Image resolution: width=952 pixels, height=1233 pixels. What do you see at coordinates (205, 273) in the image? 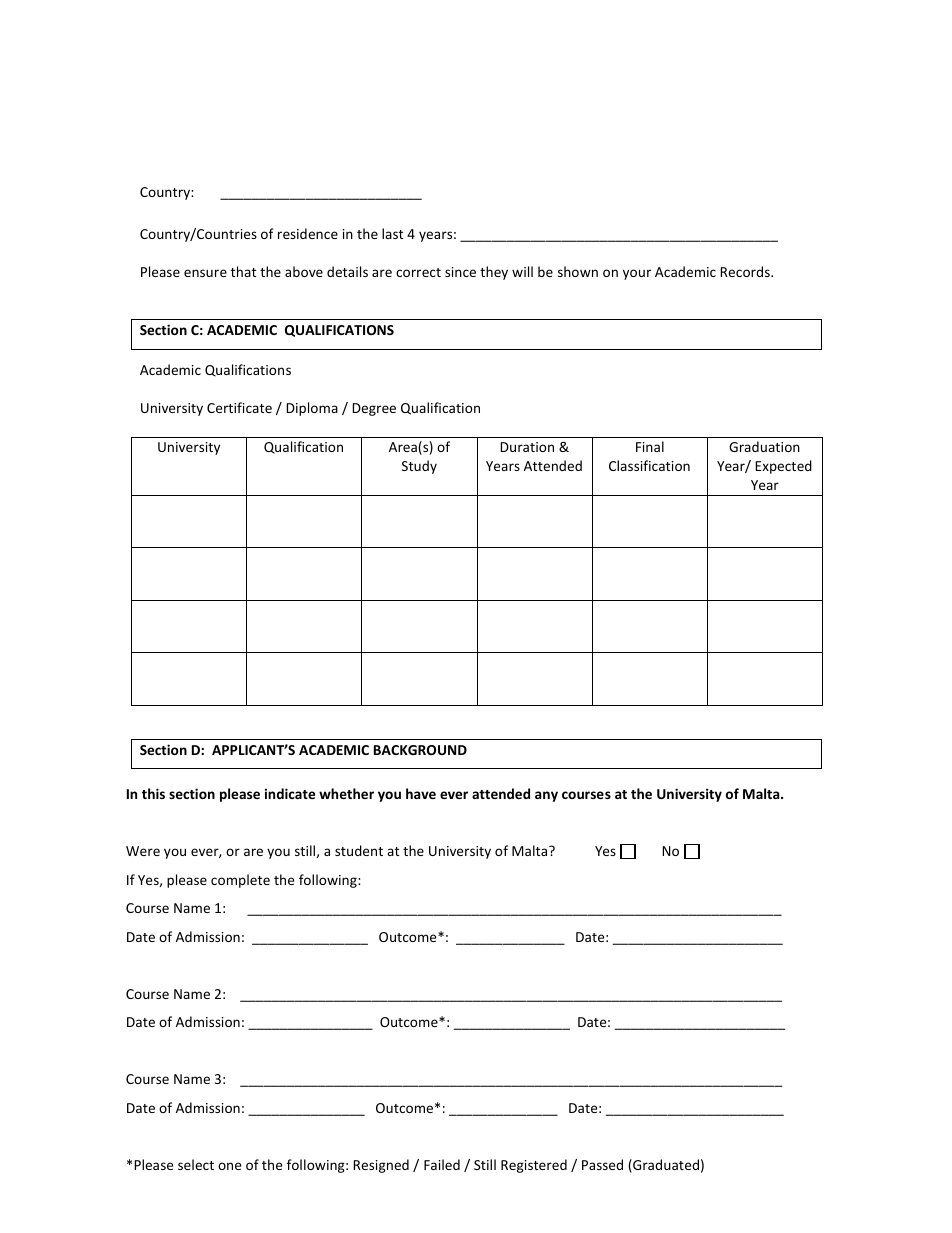
I see `ensure` at bounding box center [205, 273].
